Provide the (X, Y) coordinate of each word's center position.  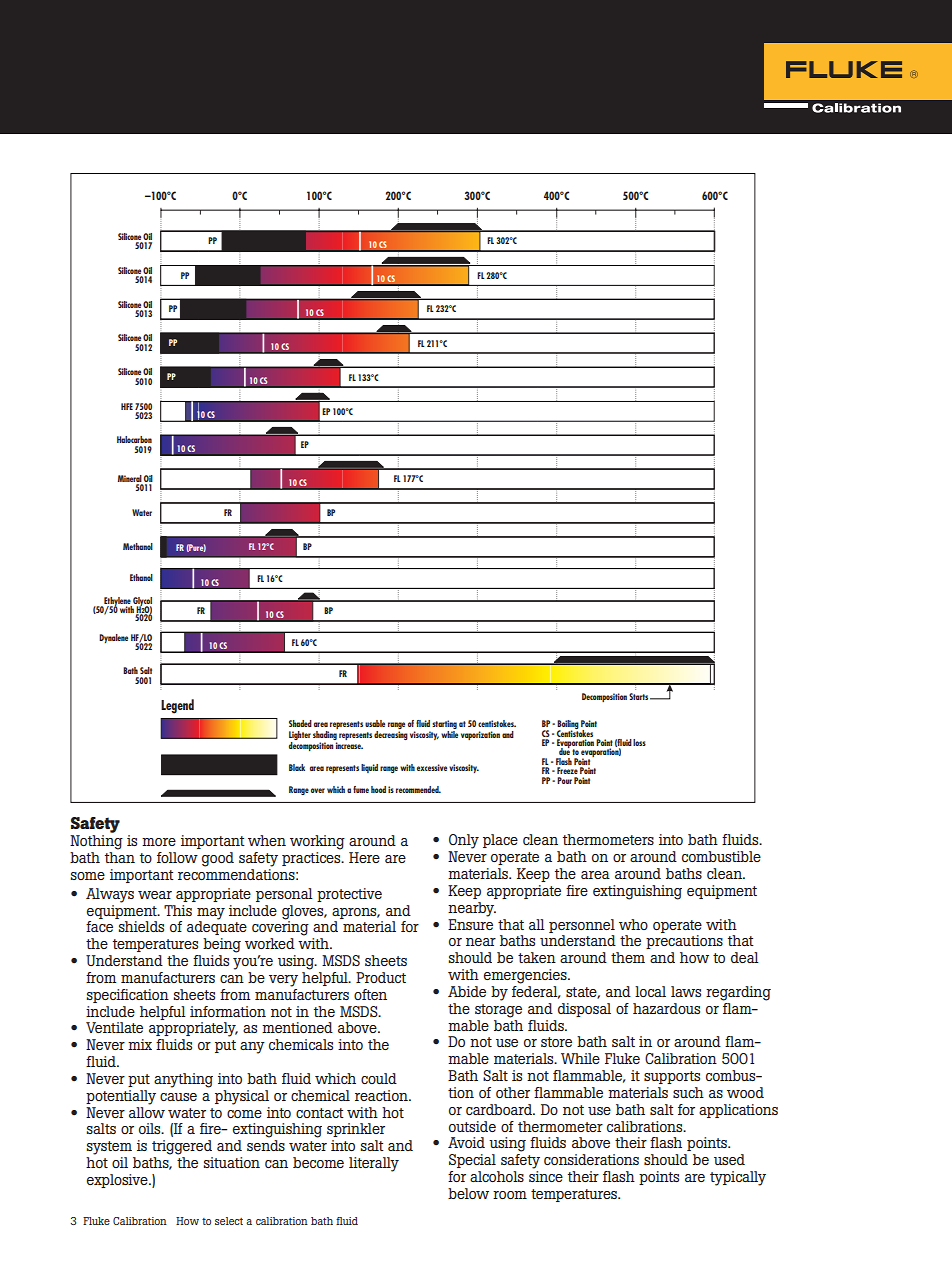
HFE (127, 406)
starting (444, 726)
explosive (118, 1181)
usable (375, 723)
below (468, 1193)
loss (639, 742)
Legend (177, 706)
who (633, 924)
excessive (432, 767)
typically (738, 1178)
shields (141, 926)
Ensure (470, 923)
